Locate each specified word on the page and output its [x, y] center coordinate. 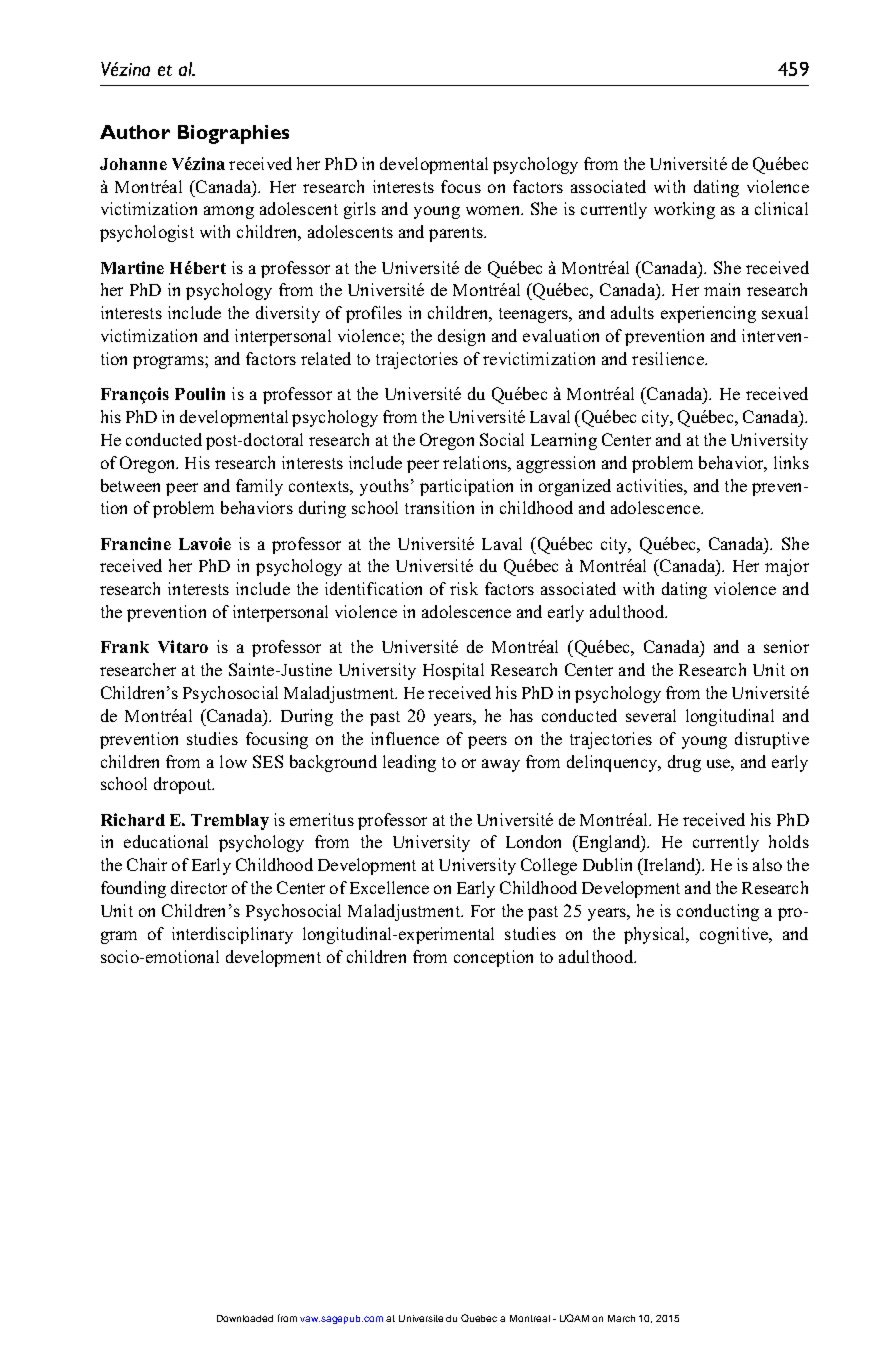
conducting [718, 912]
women [494, 210]
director [199, 887]
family [259, 487]
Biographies [233, 134]
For [483, 911]
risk [464, 588]
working [684, 210]
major [787, 567]
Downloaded [245, 1318]
